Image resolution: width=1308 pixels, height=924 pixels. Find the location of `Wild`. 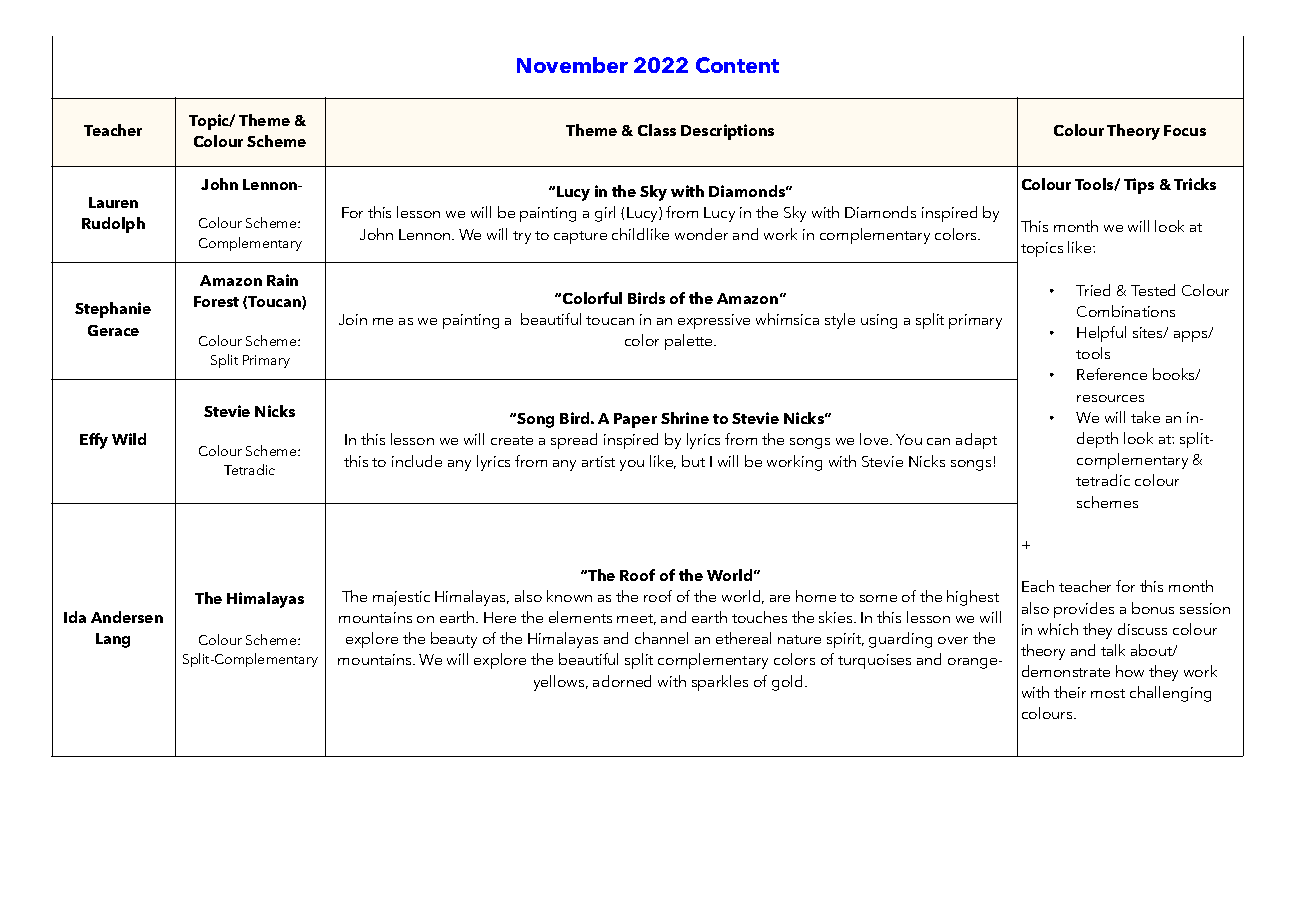

Wild is located at coordinates (129, 439).
